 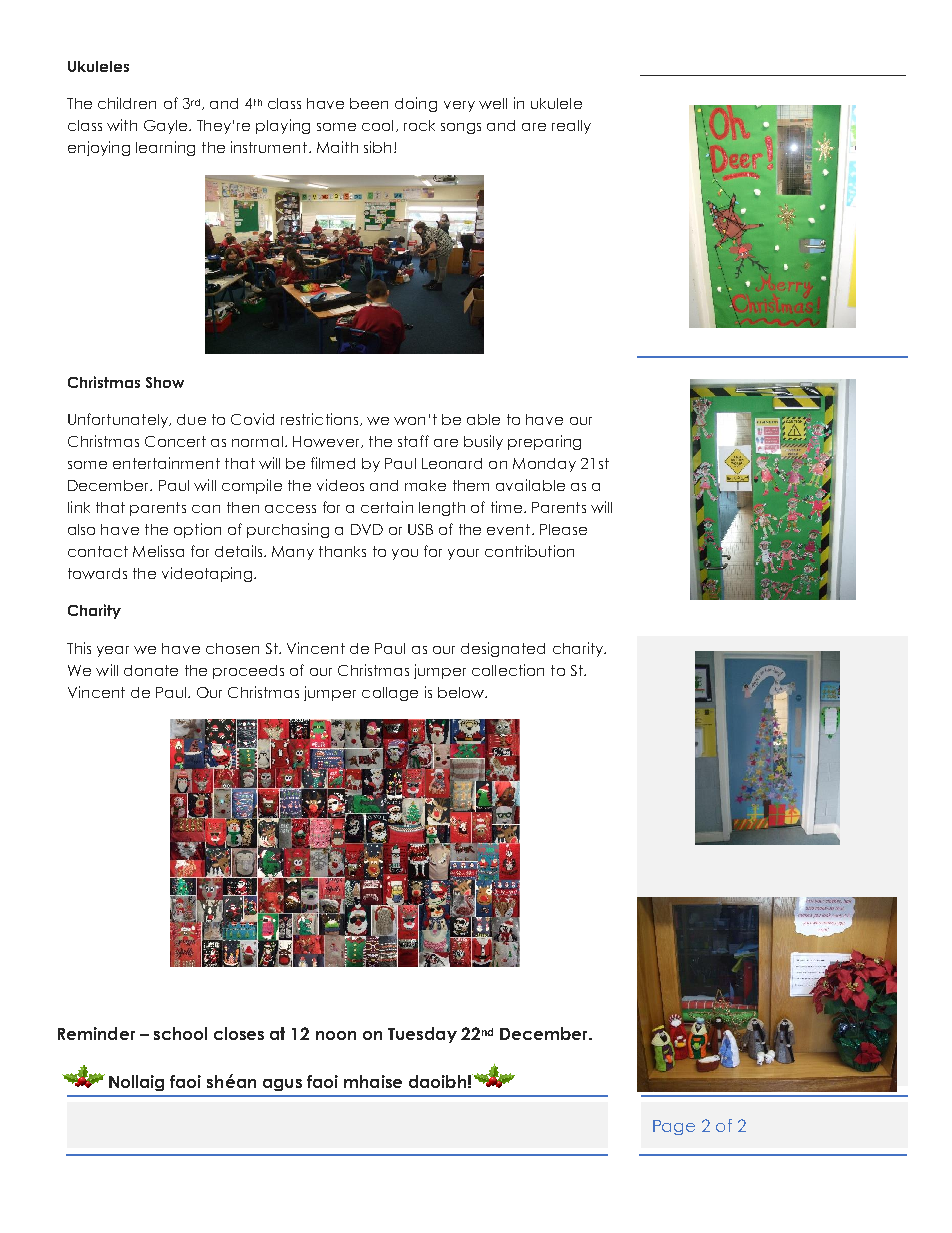 What do you see at coordinates (336, 1035) in the screenshot?
I see `noon` at bounding box center [336, 1035].
